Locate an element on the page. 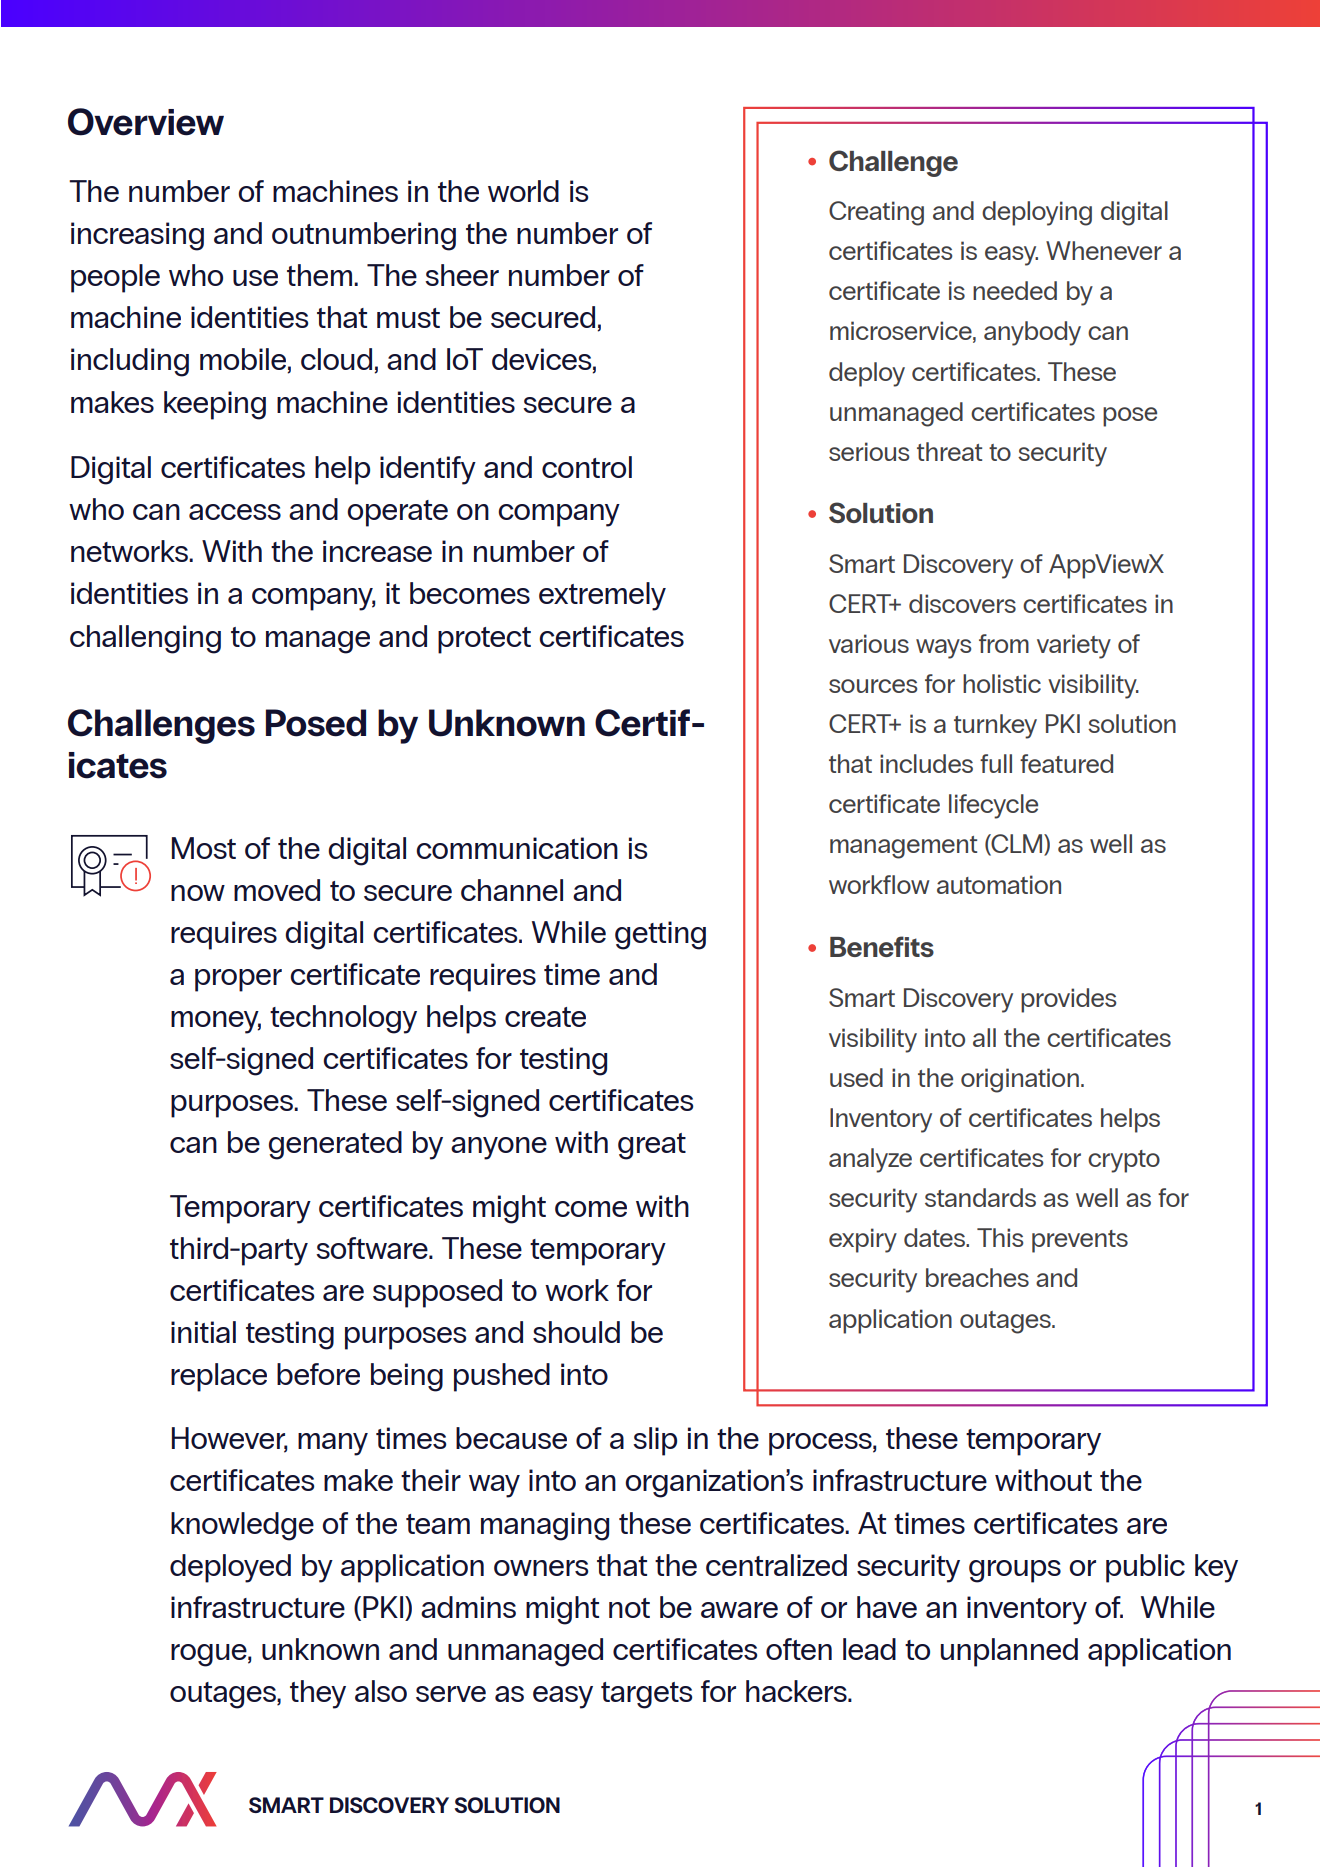 The width and height of the image is (1320, 1867). automation is located at coordinates (999, 884).
